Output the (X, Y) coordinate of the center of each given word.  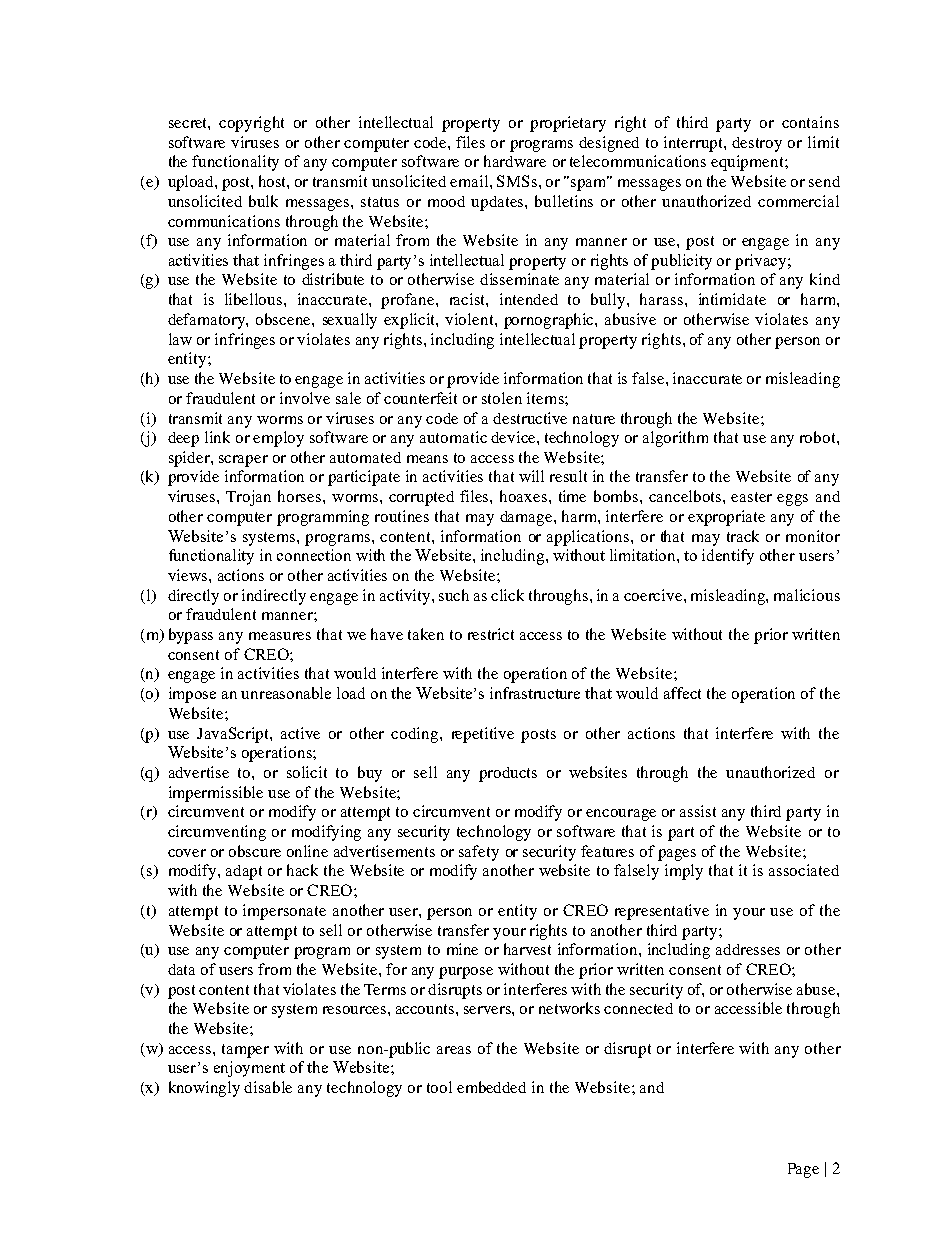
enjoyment (249, 1069)
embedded (491, 1087)
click (507, 595)
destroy (757, 144)
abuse (817, 989)
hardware (515, 161)
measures (280, 636)
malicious (807, 595)
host (274, 182)
